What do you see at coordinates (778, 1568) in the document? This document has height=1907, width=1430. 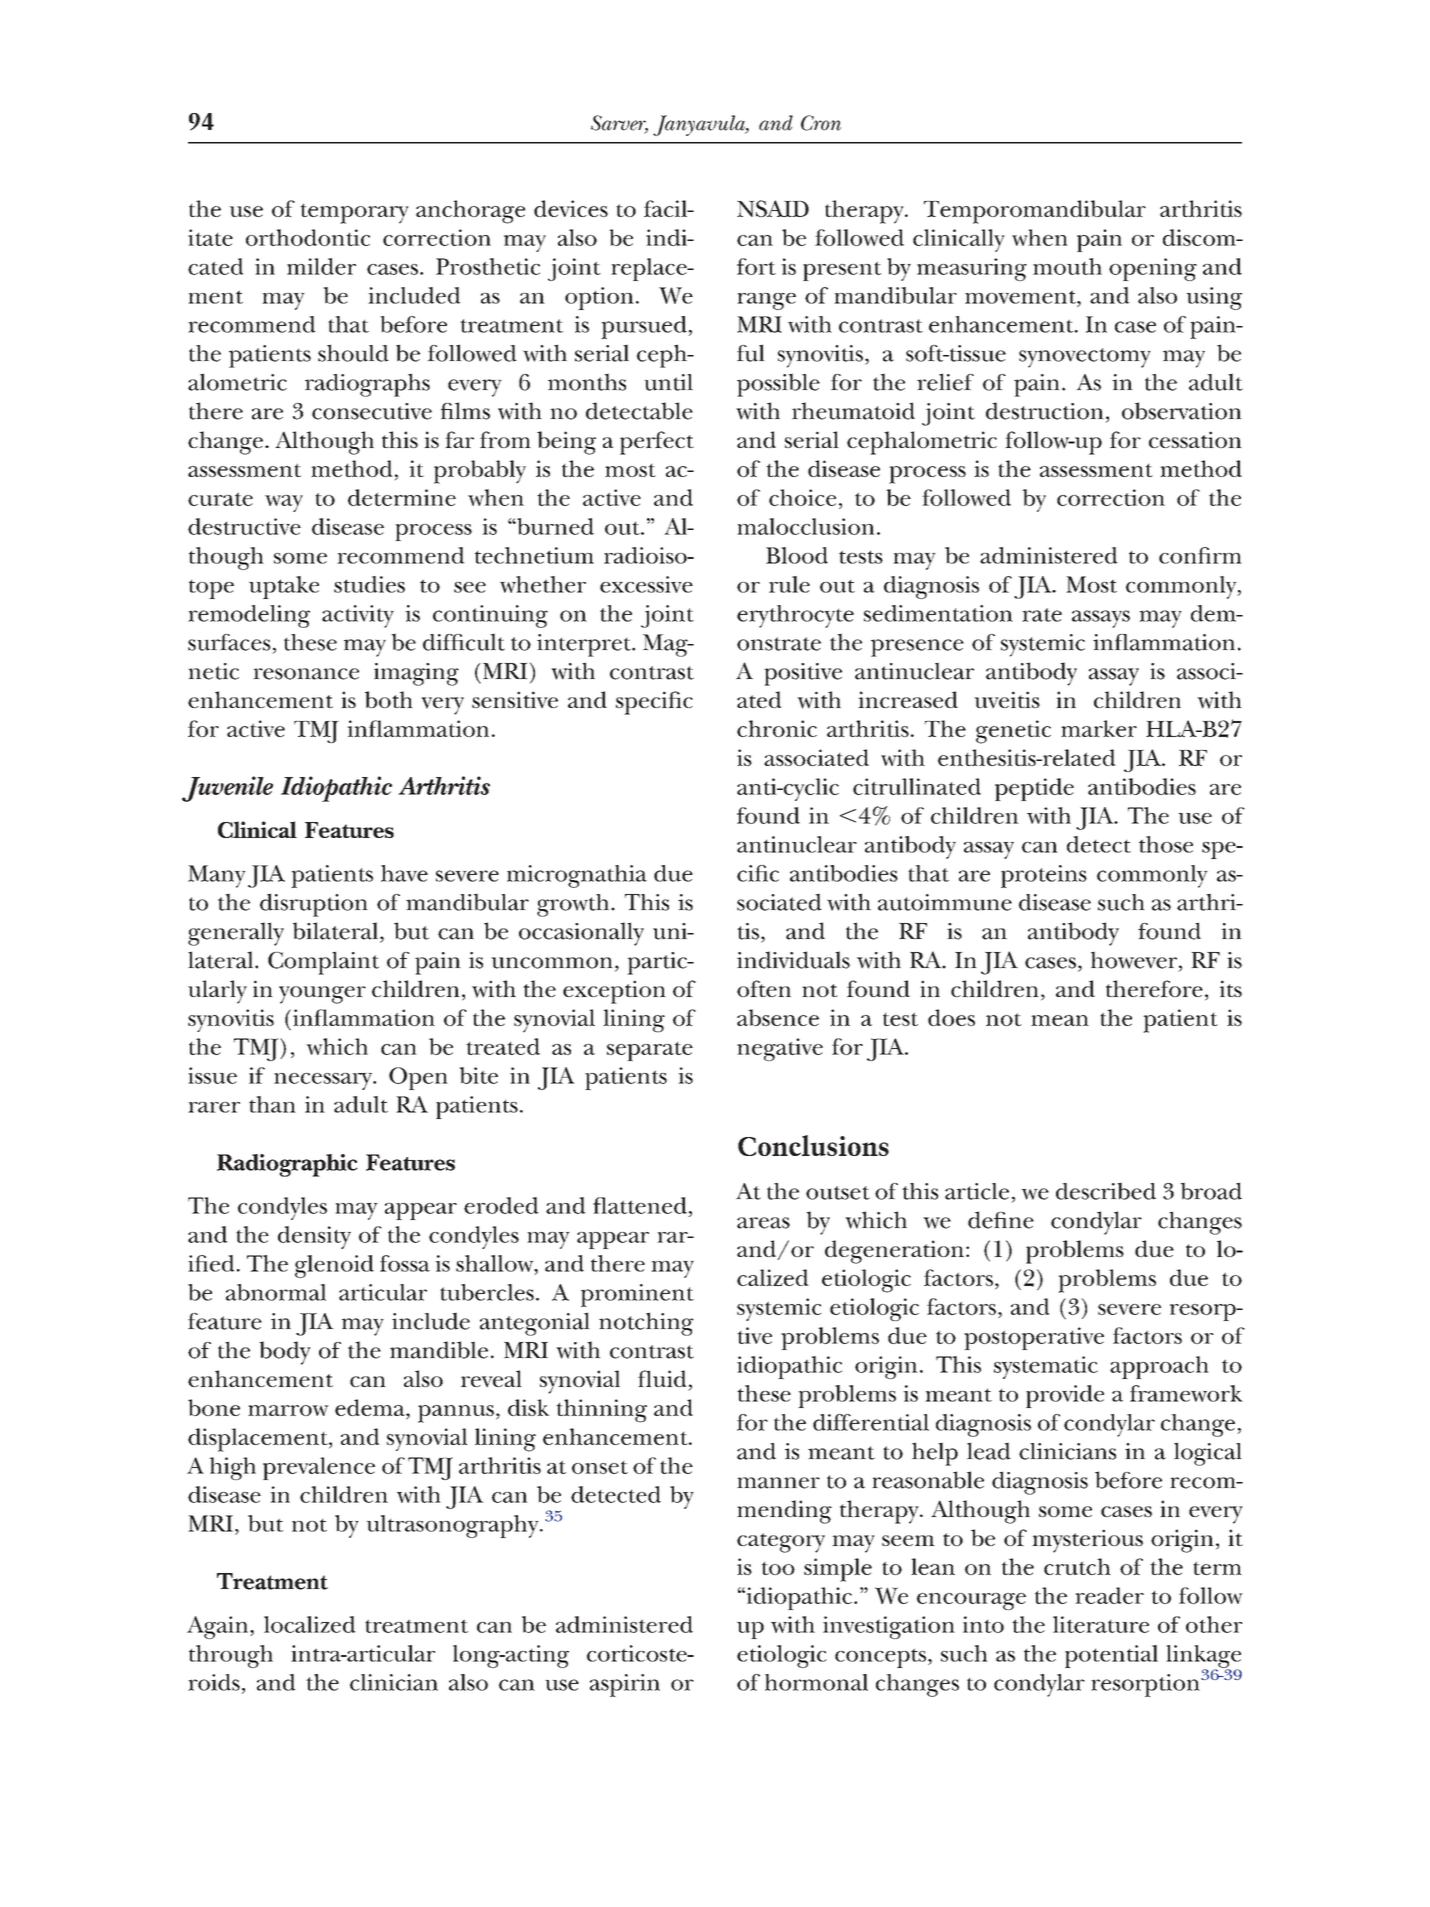 I see `too` at bounding box center [778, 1568].
